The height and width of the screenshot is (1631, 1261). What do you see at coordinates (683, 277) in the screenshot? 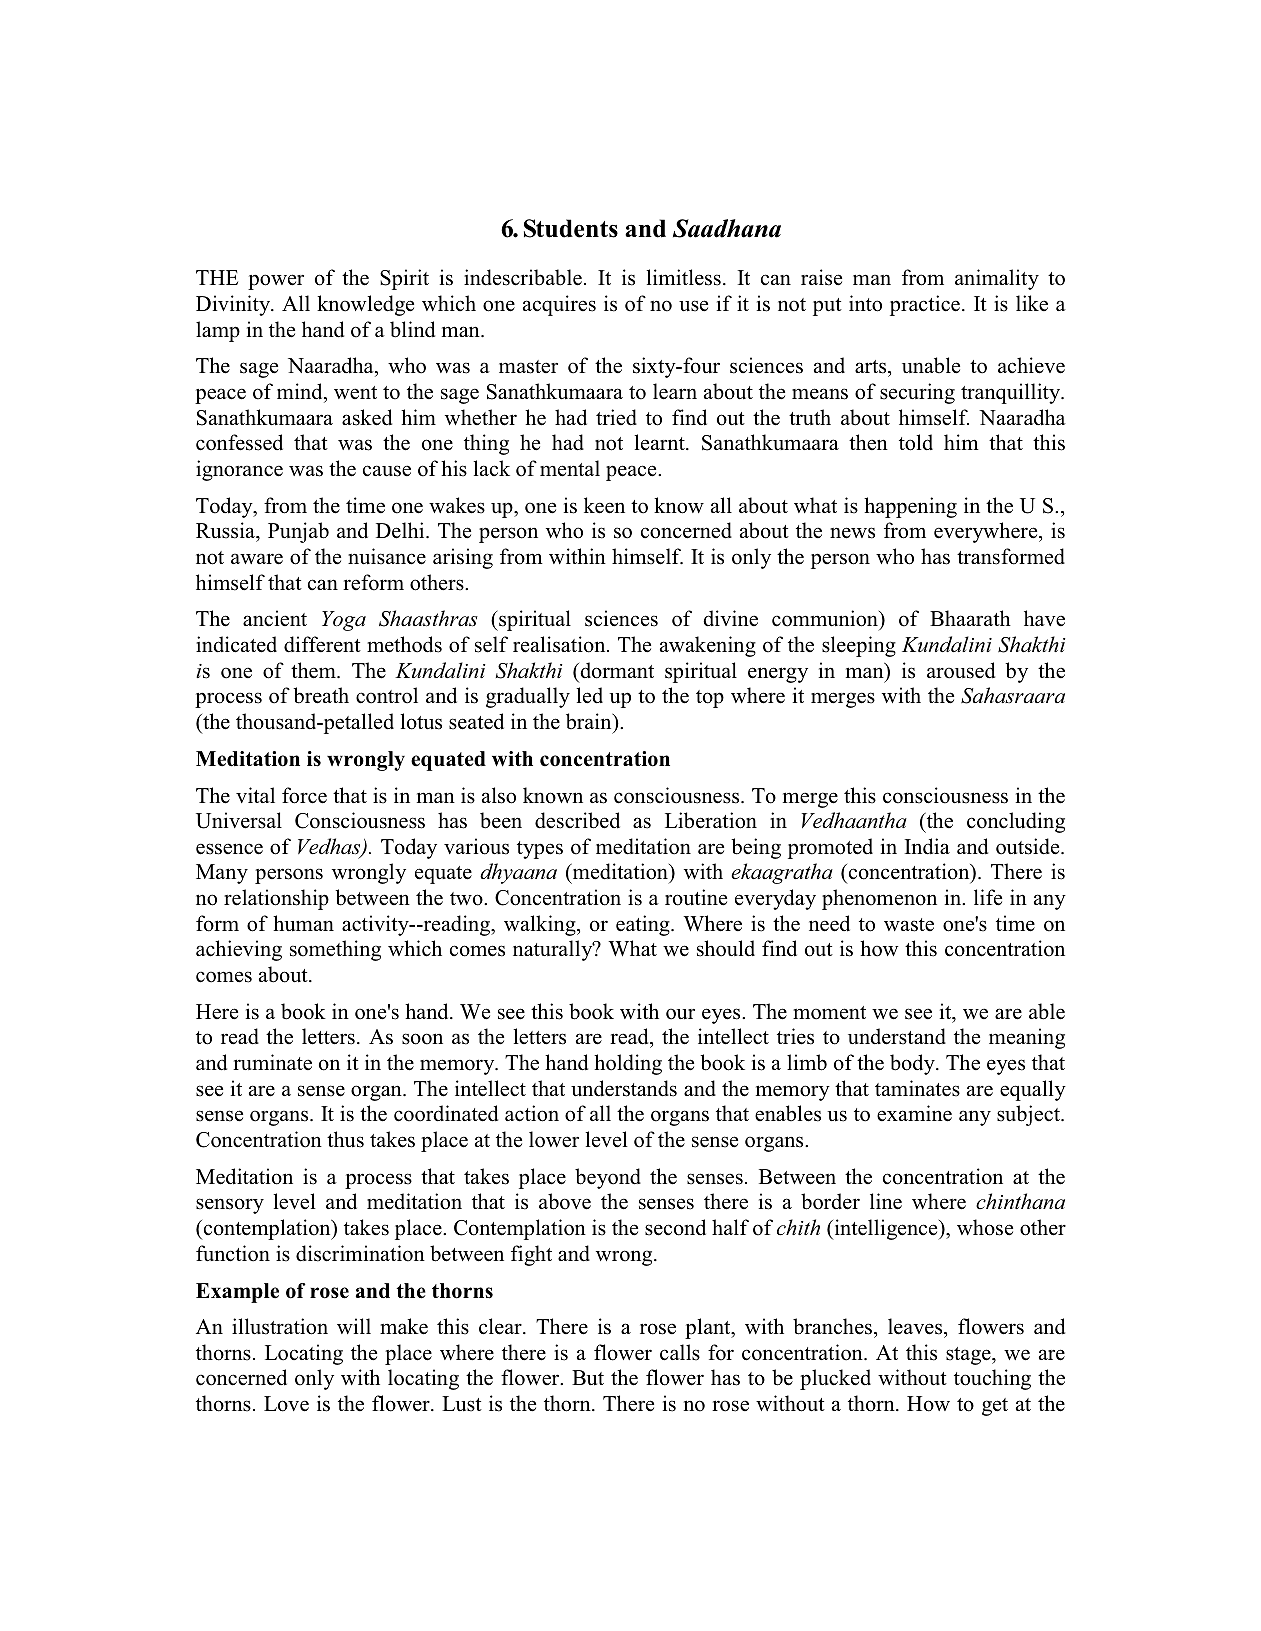
I see `limitless` at bounding box center [683, 277].
